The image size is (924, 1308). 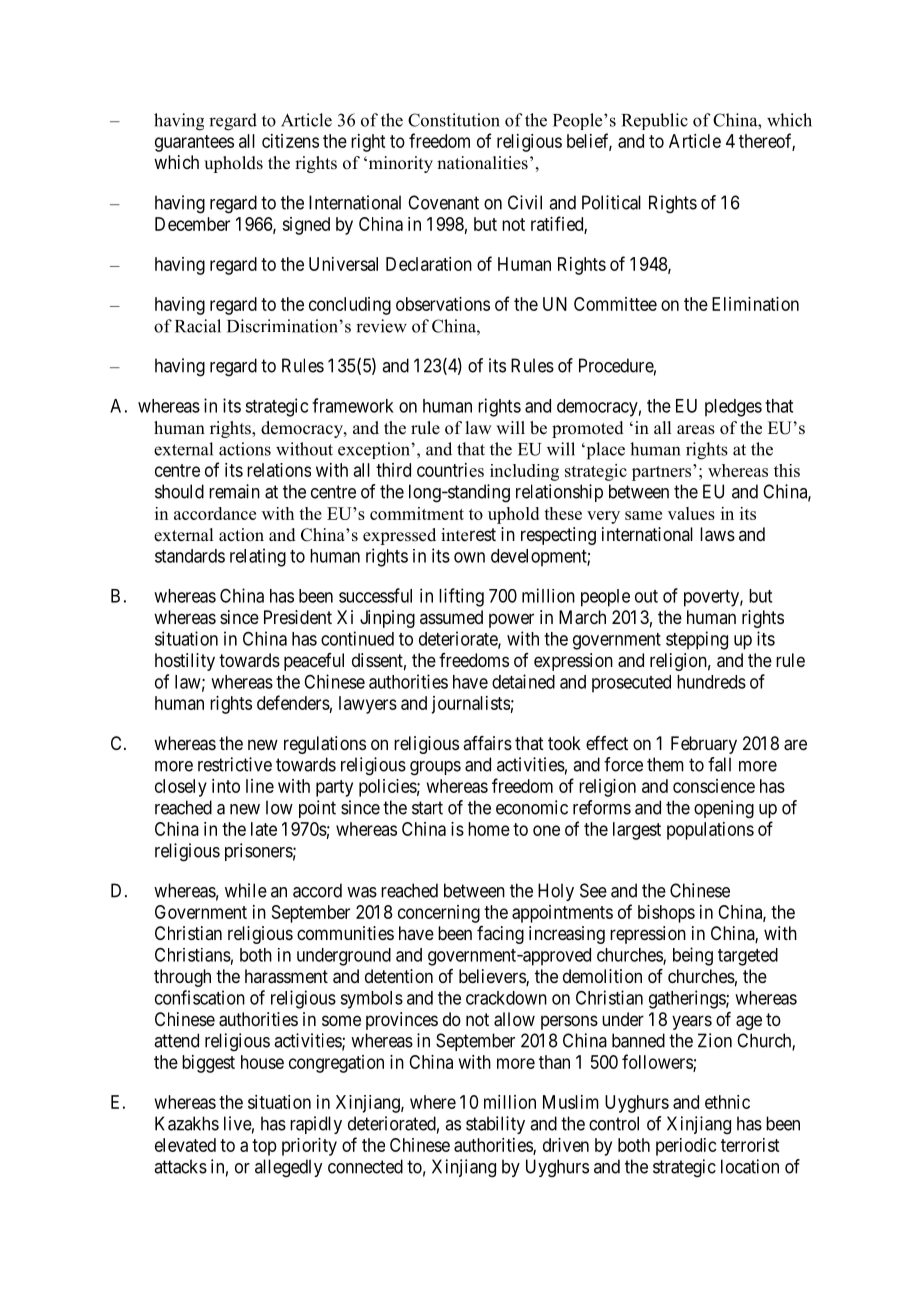 What do you see at coordinates (234, 491) in the screenshot?
I see `remain` at bounding box center [234, 491].
